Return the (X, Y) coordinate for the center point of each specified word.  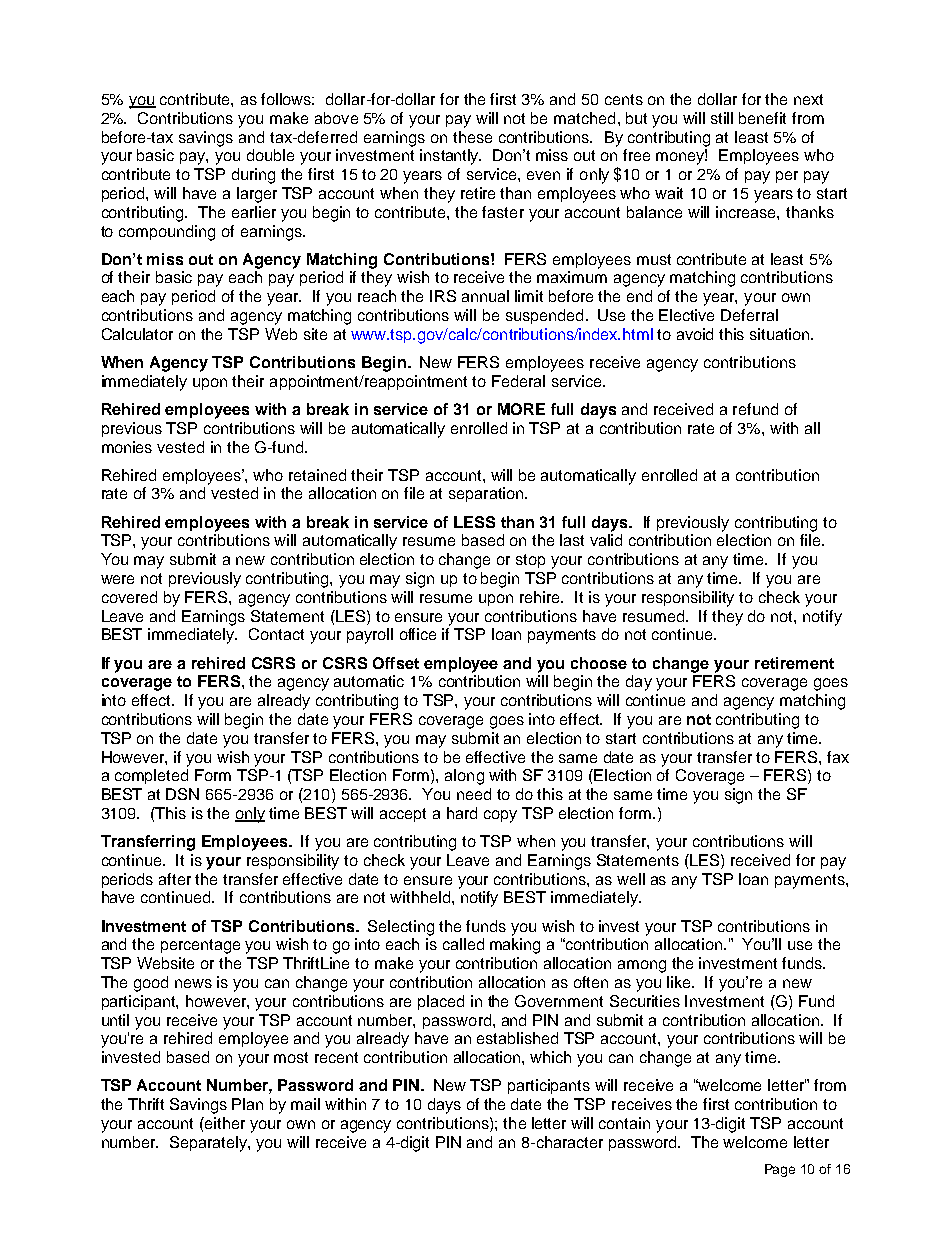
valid (606, 540)
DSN (182, 794)
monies (127, 447)
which (550, 1057)
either (224, 1123)
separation (487, 494)
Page (780, 1170)
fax (838, 757)
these (472, 137)
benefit (762, 118)
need (474, 794)
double (270, 155)
